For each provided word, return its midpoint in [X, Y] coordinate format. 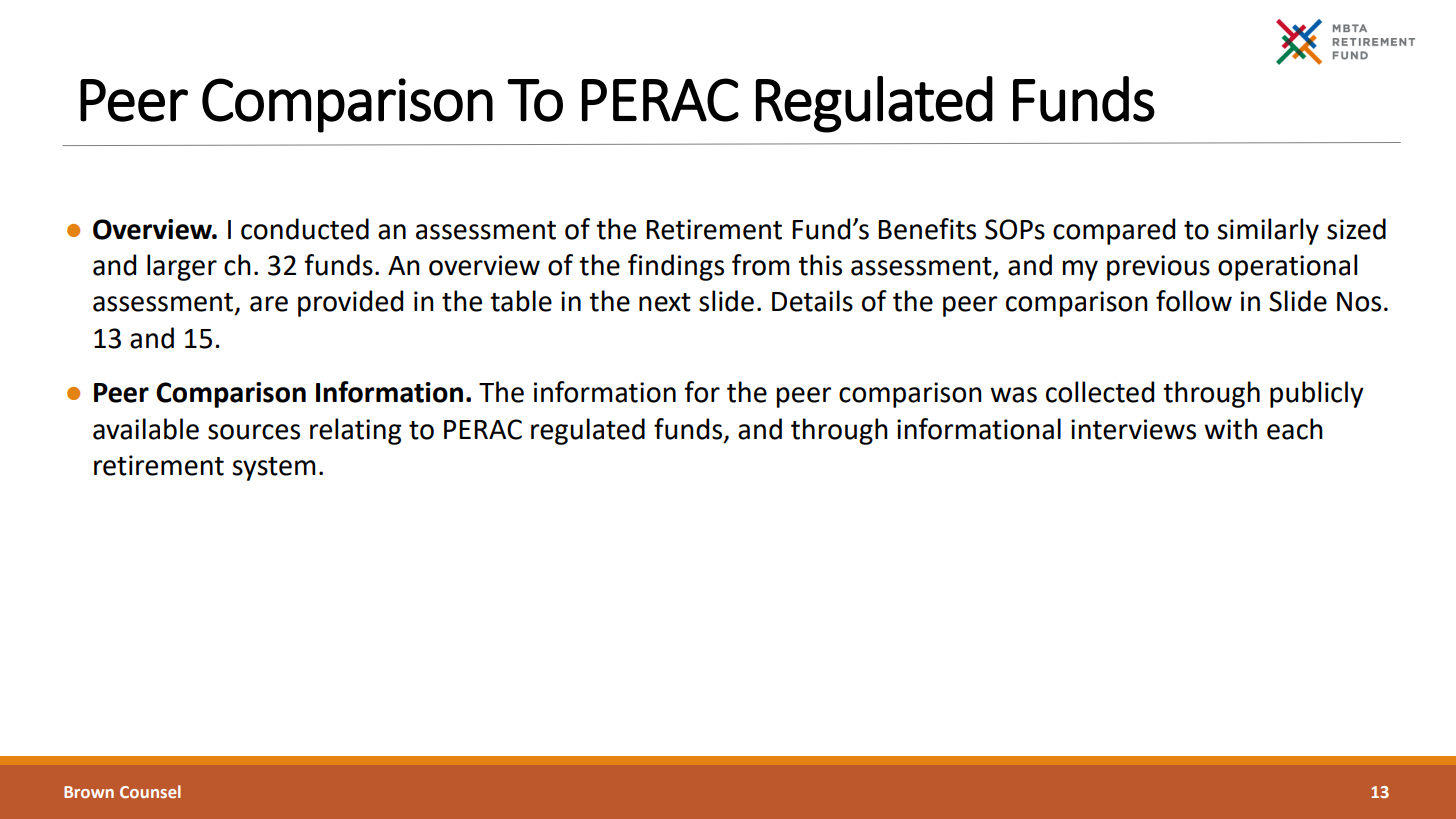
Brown [89, 792]
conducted [305, 229]
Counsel [150, 791]
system [274, 469]
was [1013, 395]
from [761, 265]
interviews [1133, 429]
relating [355, 431]
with [1230, 429]
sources [254, 432]
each [1295, 429]
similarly [1268, 231]
